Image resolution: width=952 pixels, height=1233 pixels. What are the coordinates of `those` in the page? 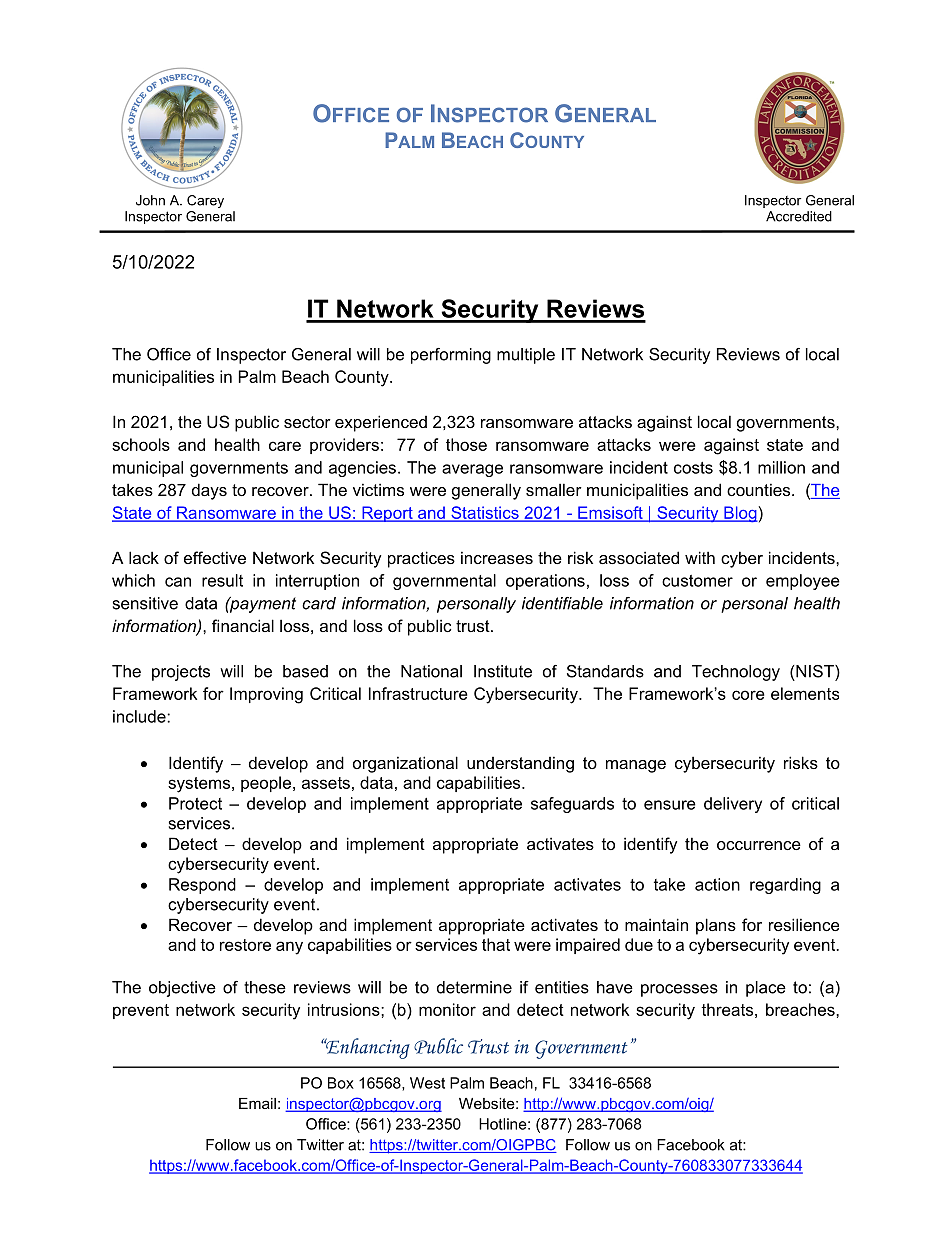 It's located at (466, 444).
